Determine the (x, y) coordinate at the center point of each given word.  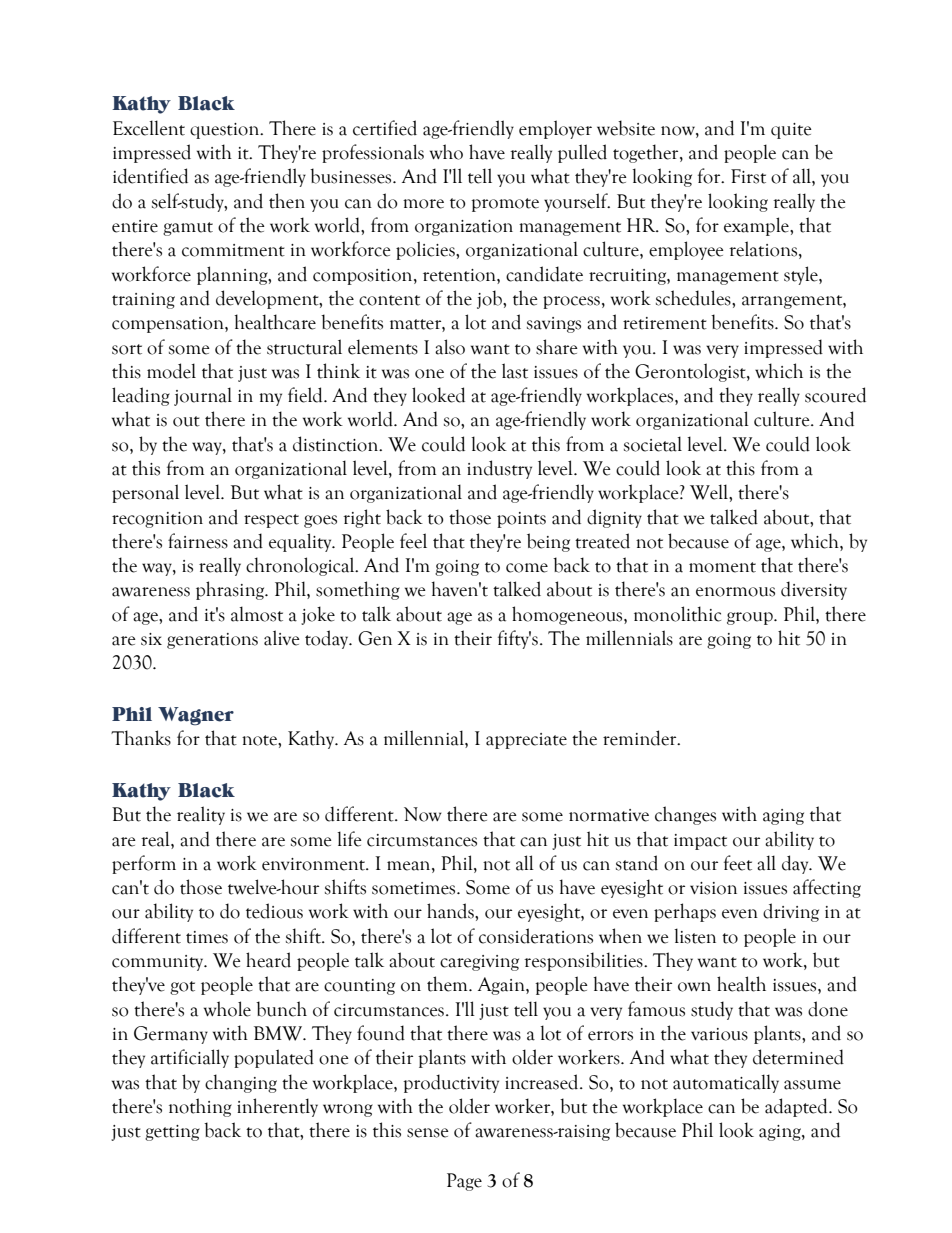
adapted (797, 1107)
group (751, 618)
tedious (274, 911)
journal (203, 396)
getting (172, 1133)
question (226, 131)
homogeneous (568, 615)
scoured (835, 395)
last (515, 371)
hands (451, 911)
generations (212, 641)
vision (713, 888)
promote (505, 205)
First (748, 176)
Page (464, 1182)
